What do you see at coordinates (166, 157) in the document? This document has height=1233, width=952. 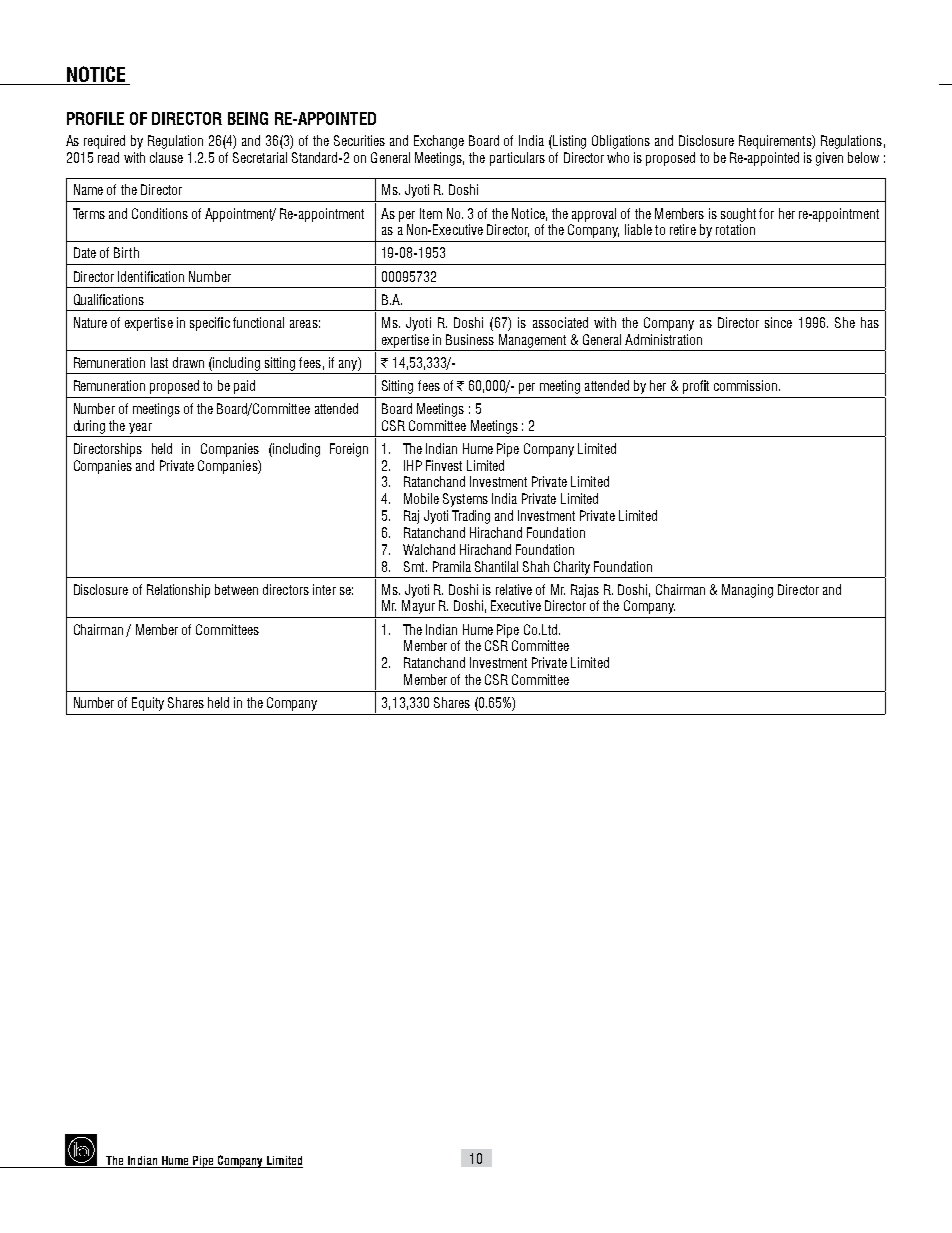 I see `clause` at bounding box center [166, 157].
